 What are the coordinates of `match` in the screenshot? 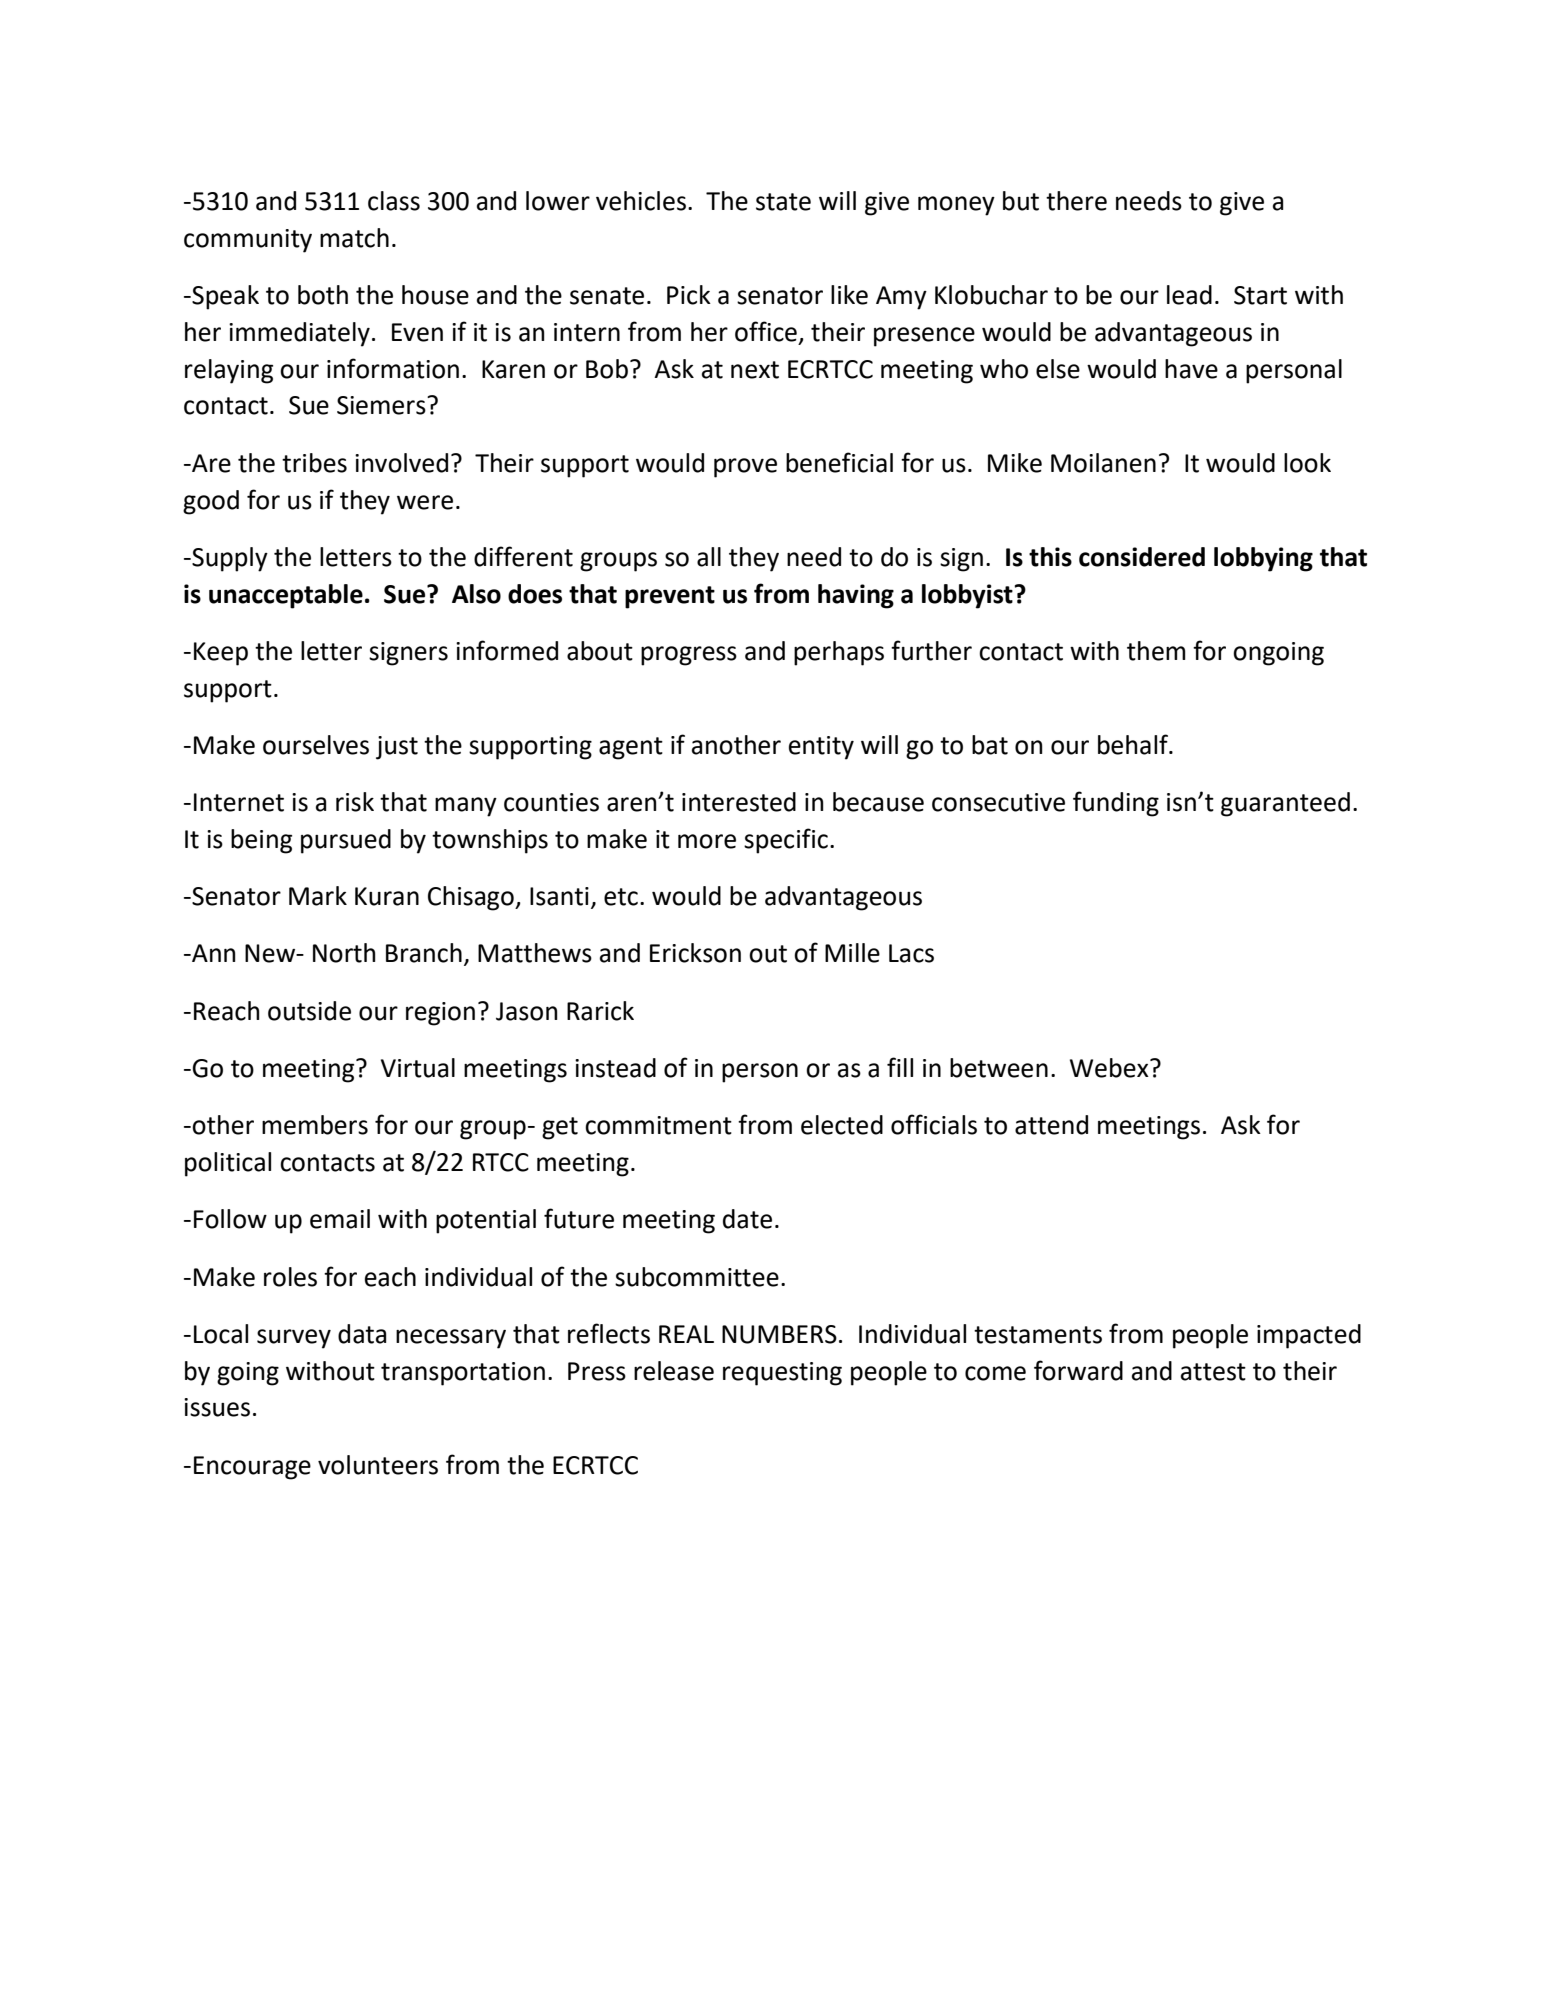 It's located at (354, 238).
